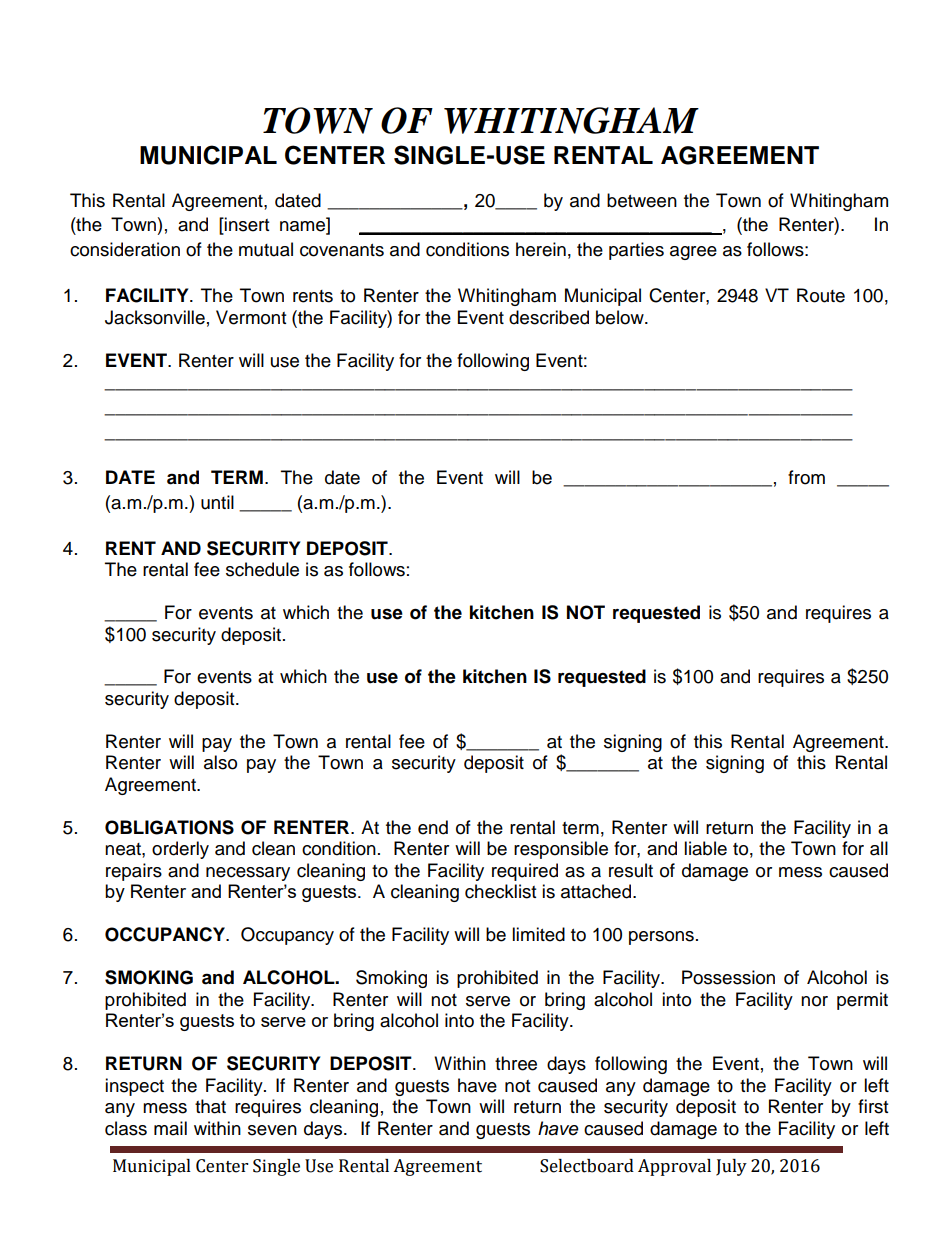 This screenshot has height=1233, width=952. What do you see at coordinates (220, 762) in the screenshot?
I see `also` at bounding box center [220, 762].
